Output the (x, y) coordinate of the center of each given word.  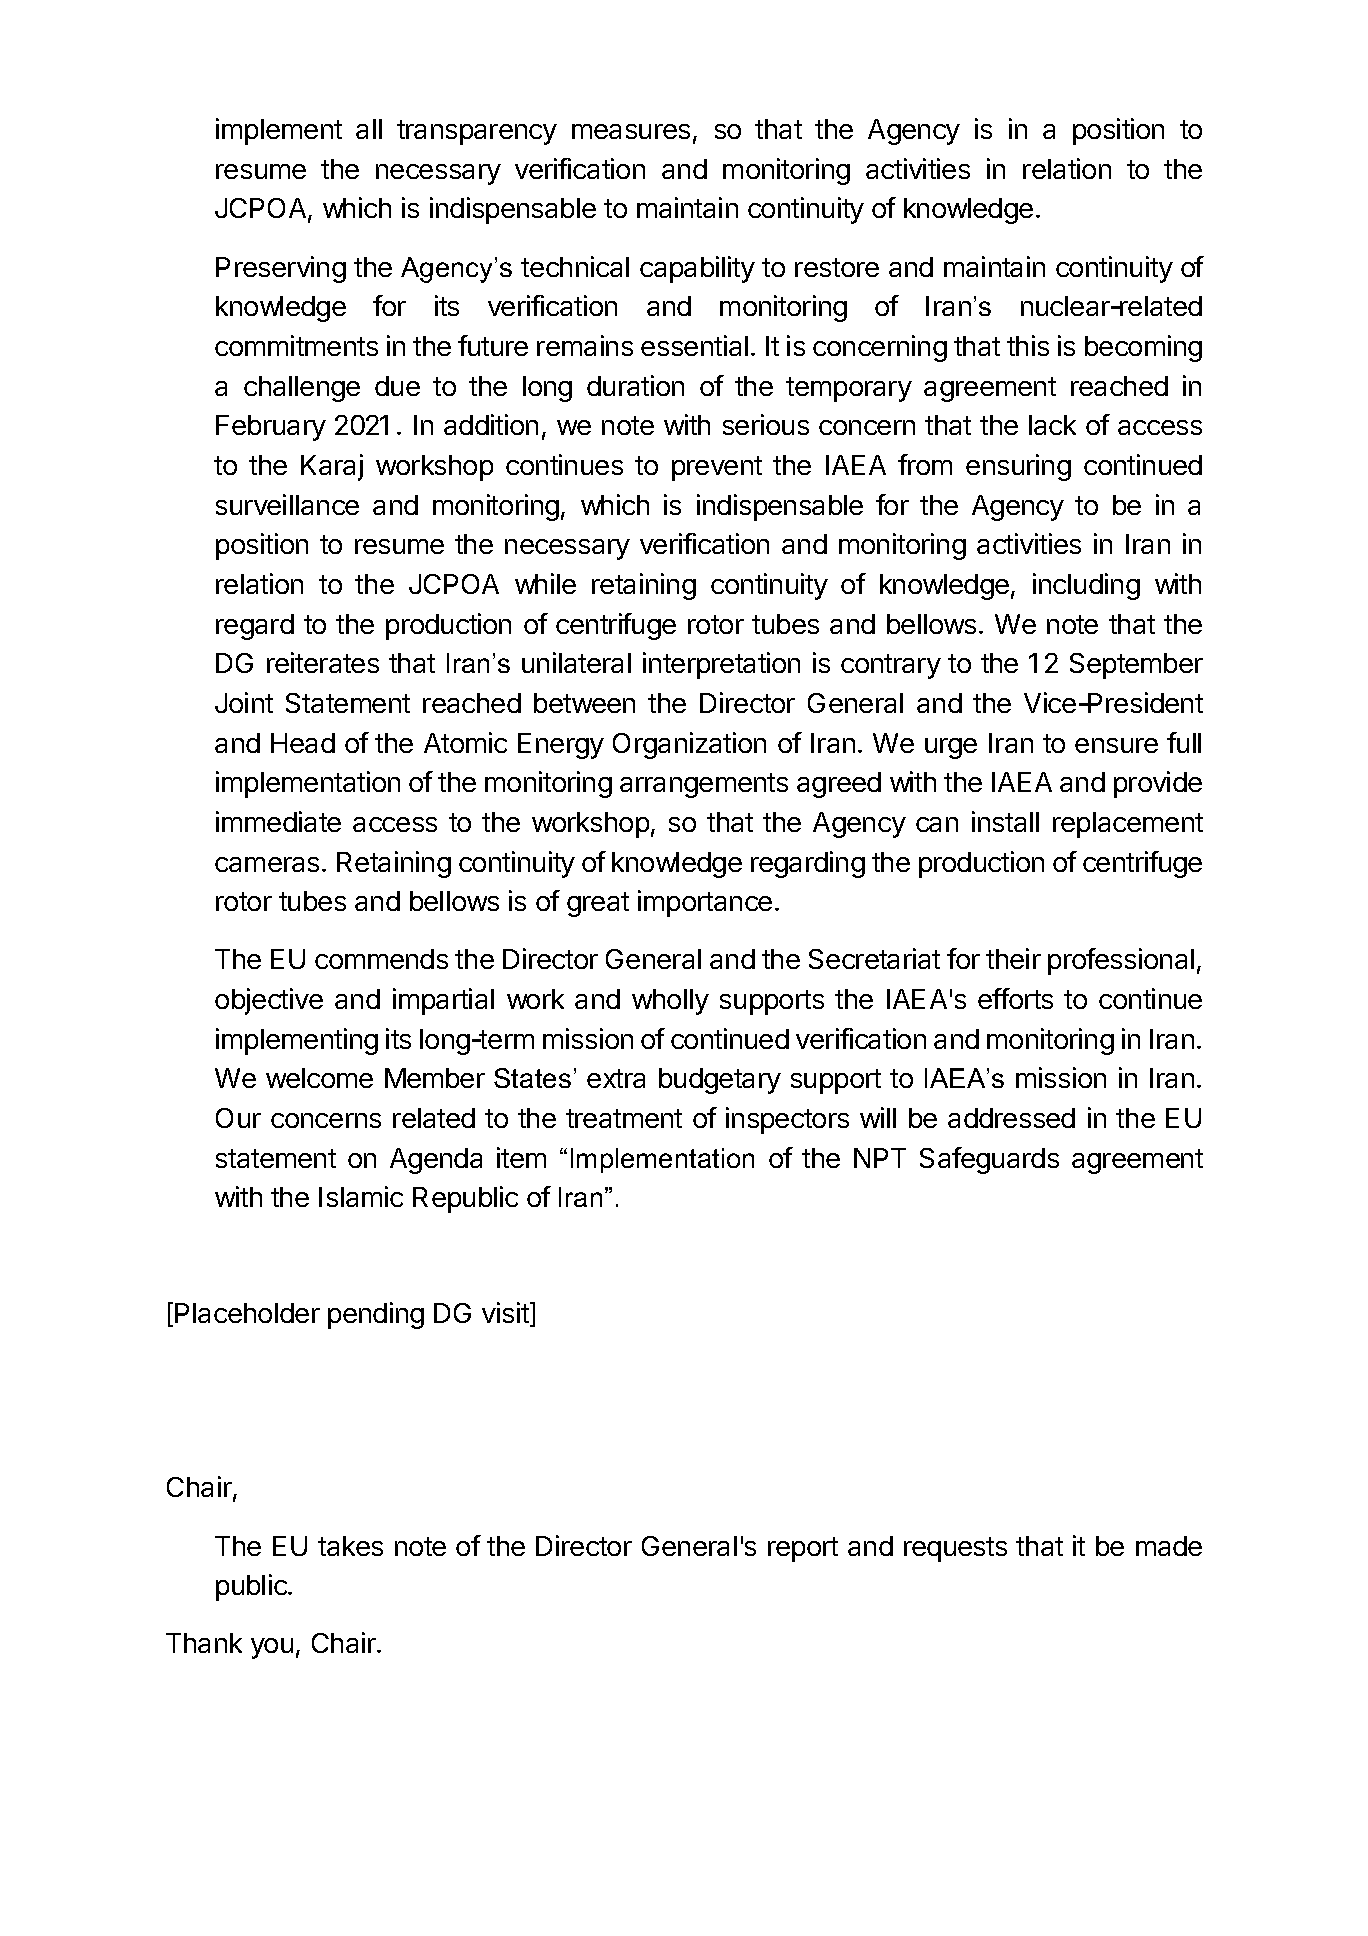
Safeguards (989, 1160)
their (1013, 958)
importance (705, 903)
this (1028, 345)
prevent (717, 468)
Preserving (281, 269)
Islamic (361, 1196)
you (272, 1648)
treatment (624, 1118)
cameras (267, 864)
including (1086, 586)
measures (631, 131)
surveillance (287, 504)
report (803, 1549)
